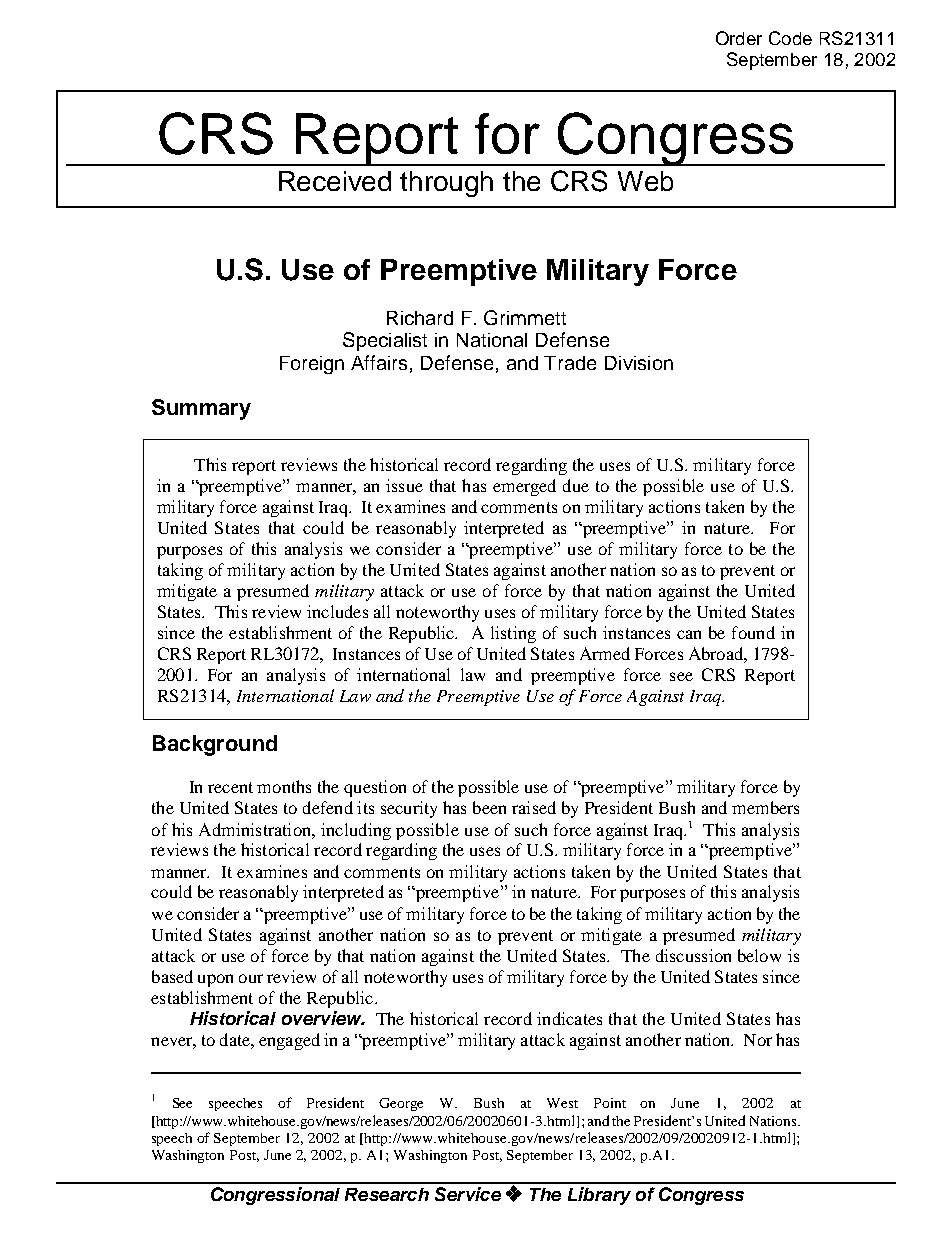 The image size is (952, 1233). Describe the element at coordinates (335, 181) in the document. I see `Received` at that location.
